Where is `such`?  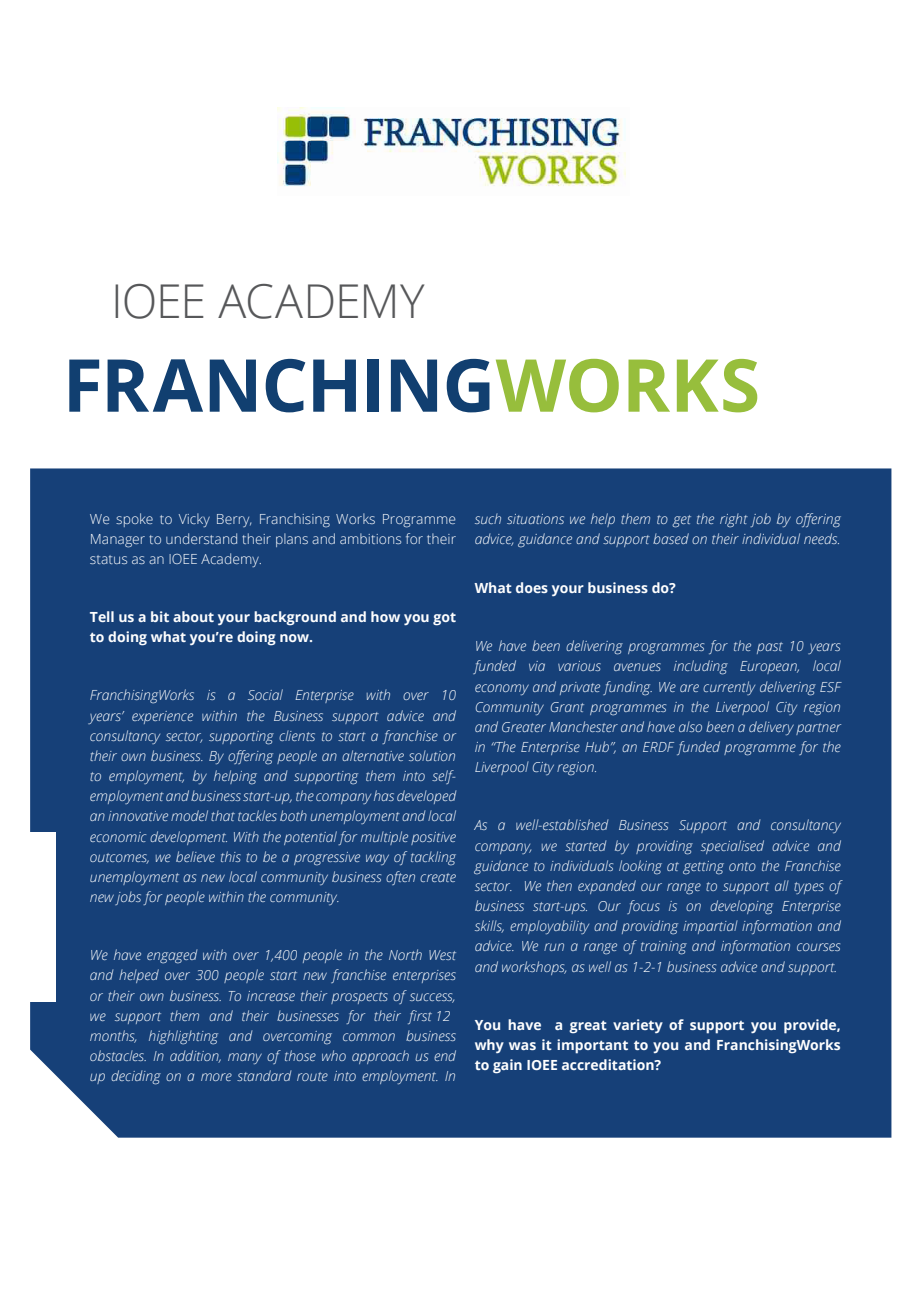 such is located at coordinates (488, 518).
